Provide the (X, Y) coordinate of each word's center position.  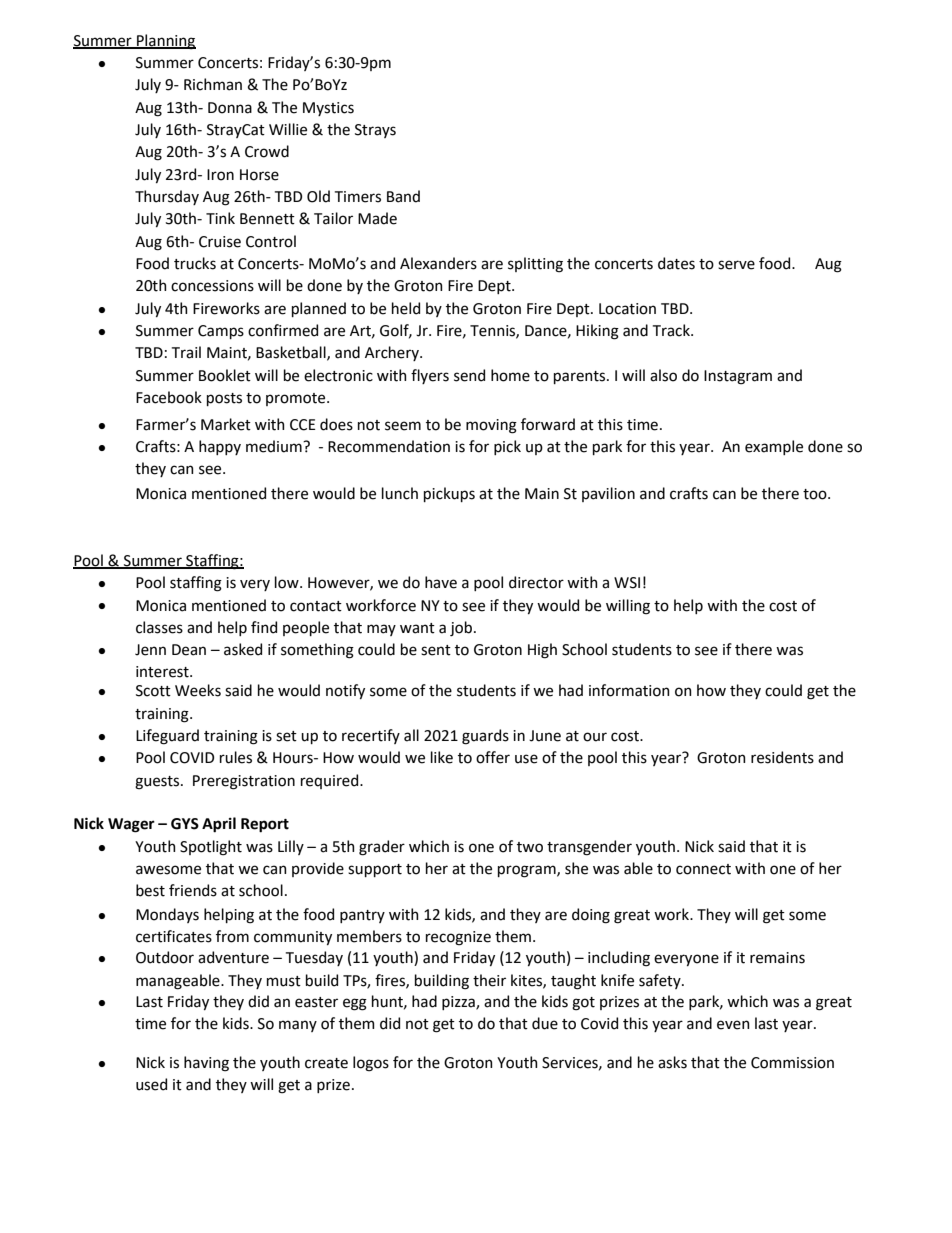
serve (736, 265)
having (206, 1064)
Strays (375, 131)
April (219, 825)
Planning (165, 42)
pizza (459, 1003)
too (816, 494)
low (288, 582)
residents (782, 757)
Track (672, 330)
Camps (221, 332)
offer (493, 757)
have (441, 582)
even (733, 1025)
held (406, 308)
